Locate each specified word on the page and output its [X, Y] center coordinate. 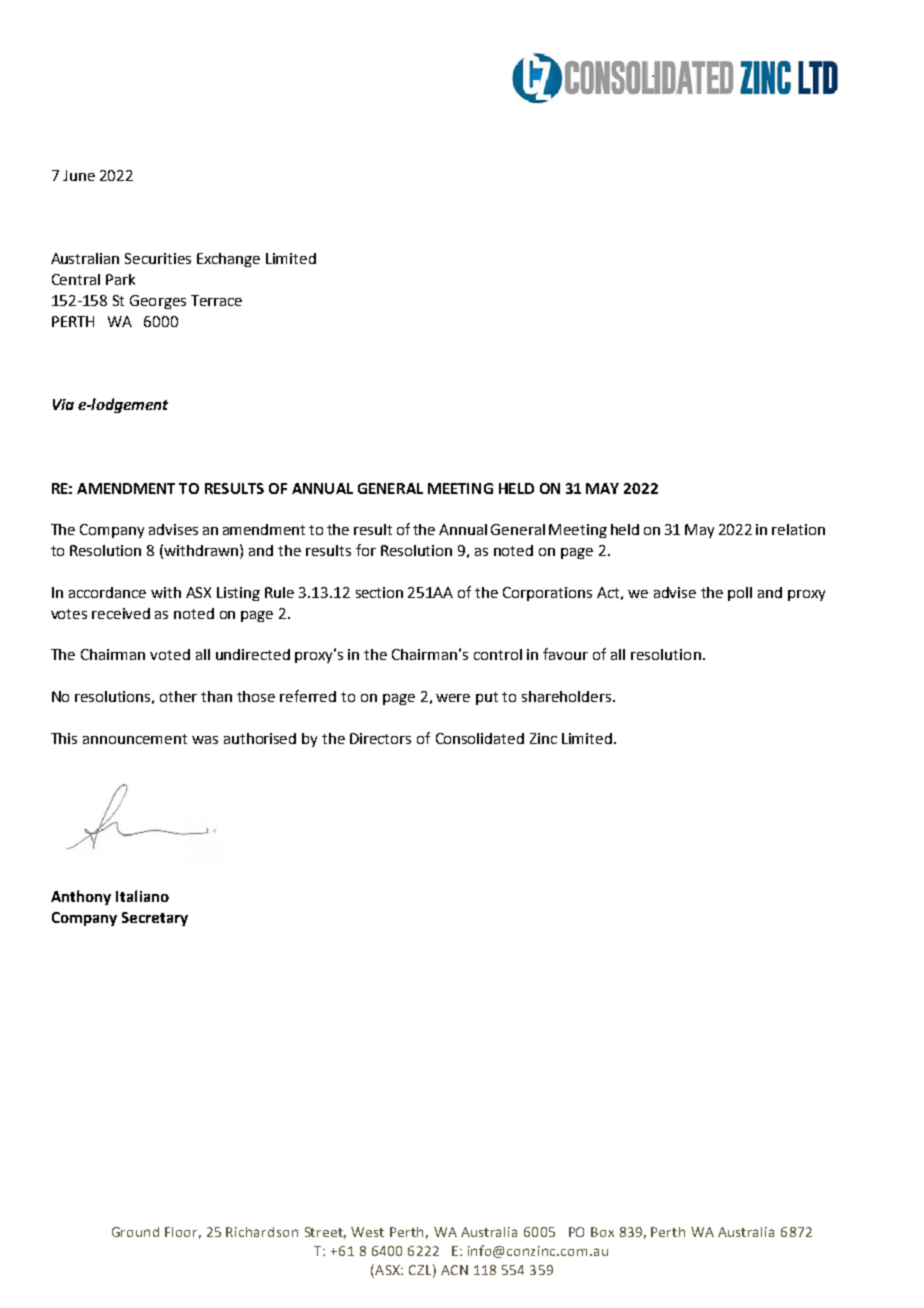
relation [798, 529]
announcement [135, 739]
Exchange [228, 260]
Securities [158, 258]
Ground [135, 1232]
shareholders [568, 696]
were [453, 698]
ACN [454, 1270]
